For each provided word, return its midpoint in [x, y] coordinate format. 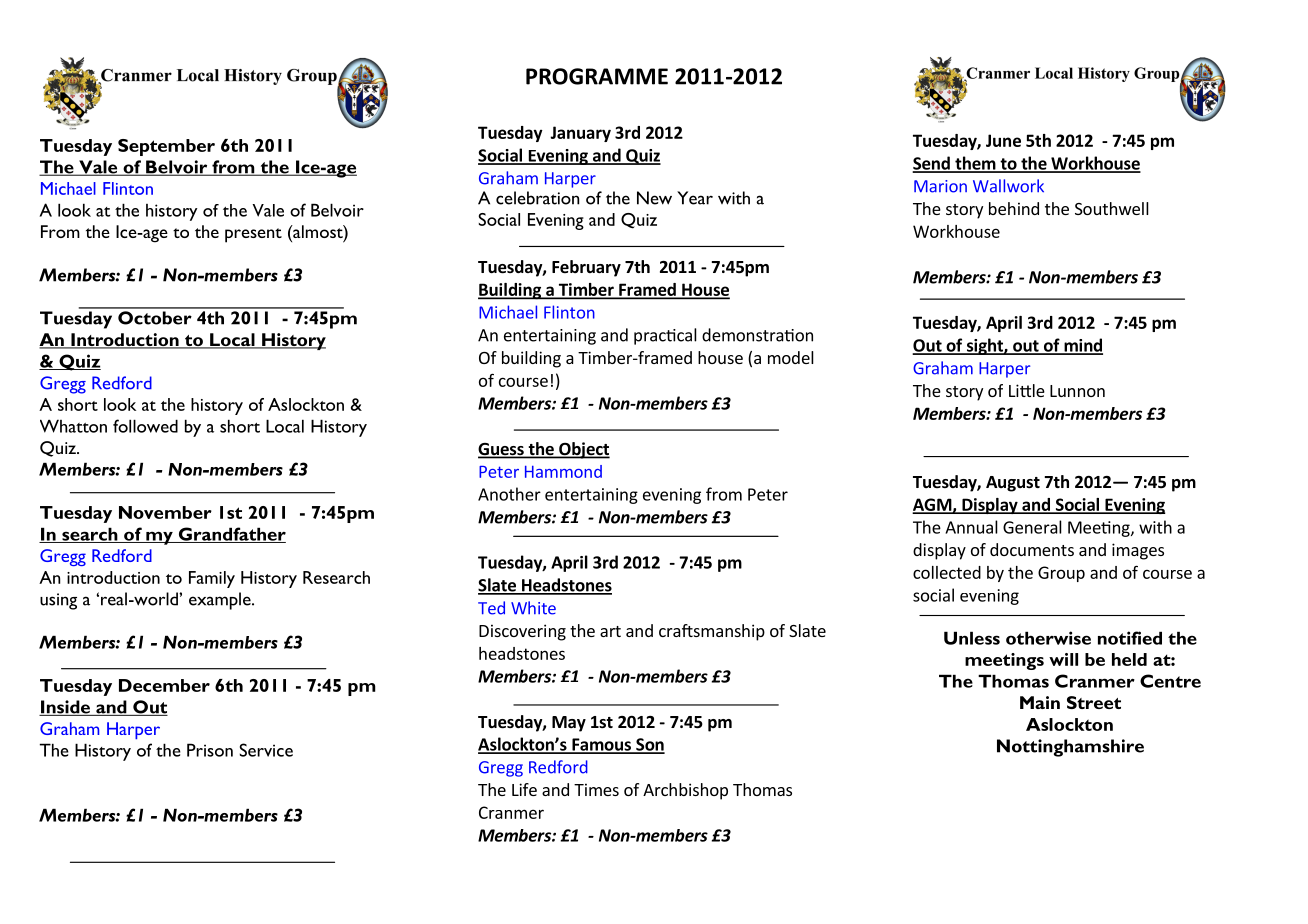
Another [509, 494]
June [1003, 140]
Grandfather [231, 535]
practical [665, 336]
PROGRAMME [597, 76]
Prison [210, 750]
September [166, 147]
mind [1082, 346]
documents [1032, 549]
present [253, 235]
